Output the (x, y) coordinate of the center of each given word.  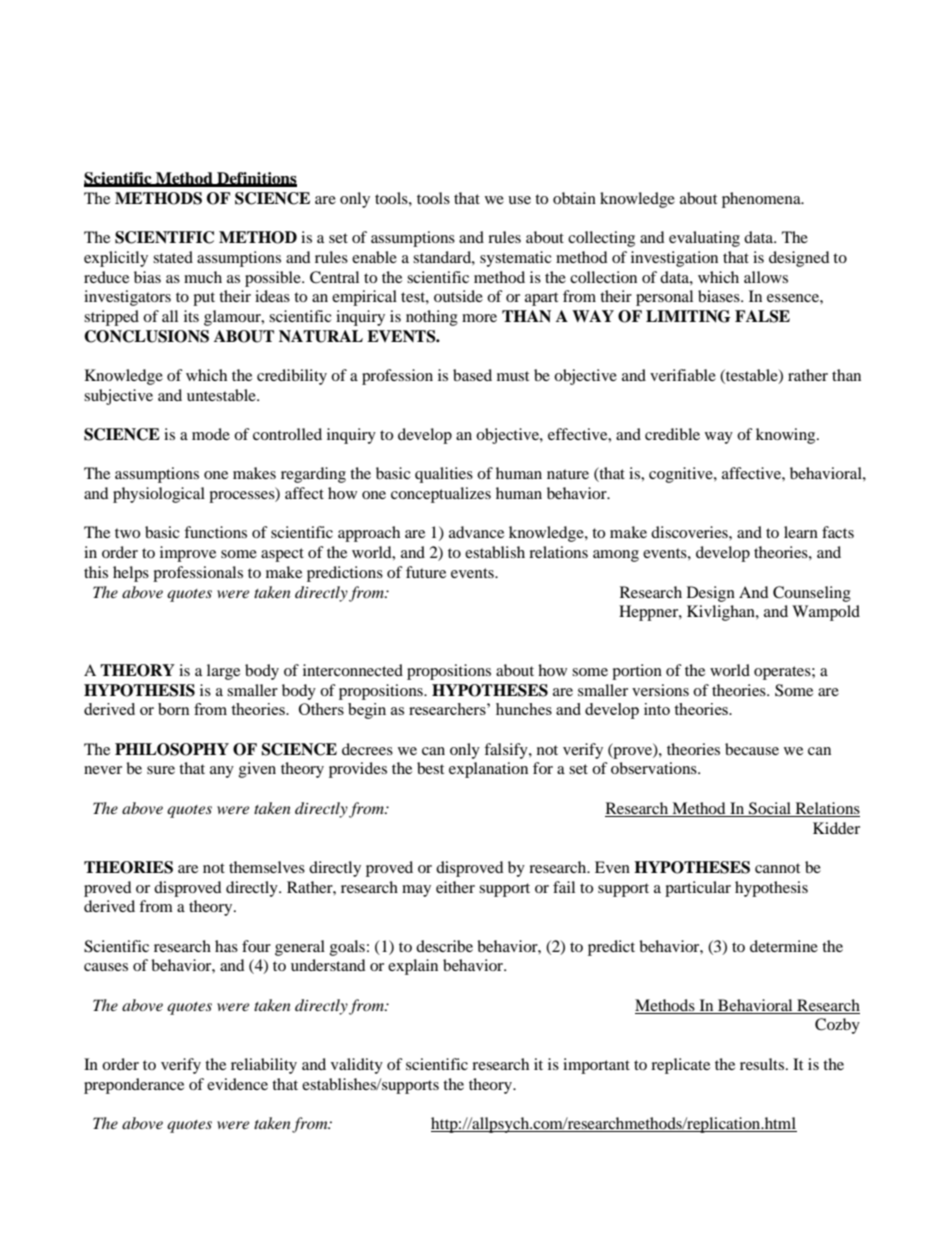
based (472, 375)
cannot (777, 868)
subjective (118, 397)
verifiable (683, 375)
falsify (507, 751)
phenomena (762, 200)
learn (801, 532)
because (752, 749)
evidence (237, 1084)
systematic (516, 259)
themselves (267, 867)
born (174, 709)
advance (476, 532)
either (455, 887)
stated (173, 257)
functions (215, 532)
